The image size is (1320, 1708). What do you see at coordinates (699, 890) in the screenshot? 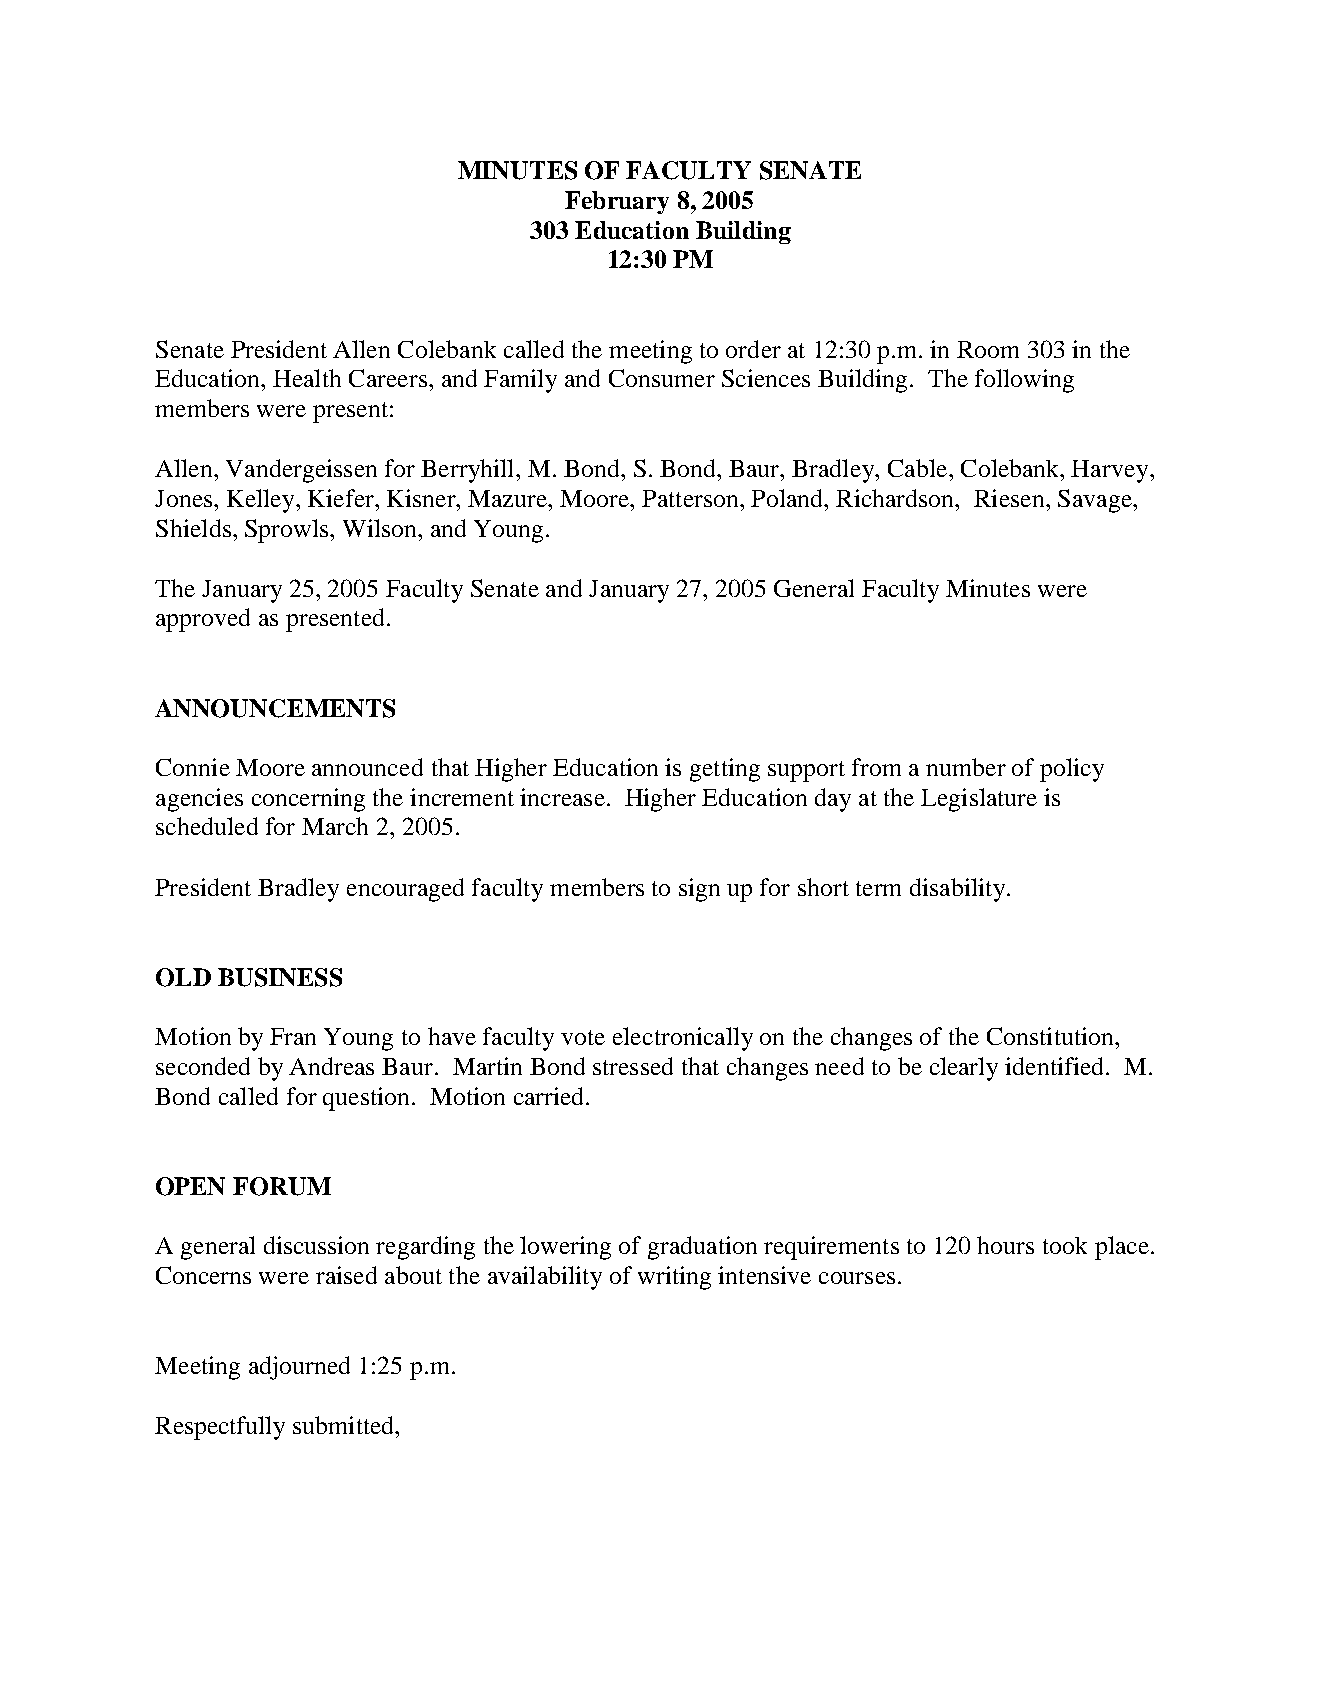
I see `sign` at bounding box center [699, 890].
